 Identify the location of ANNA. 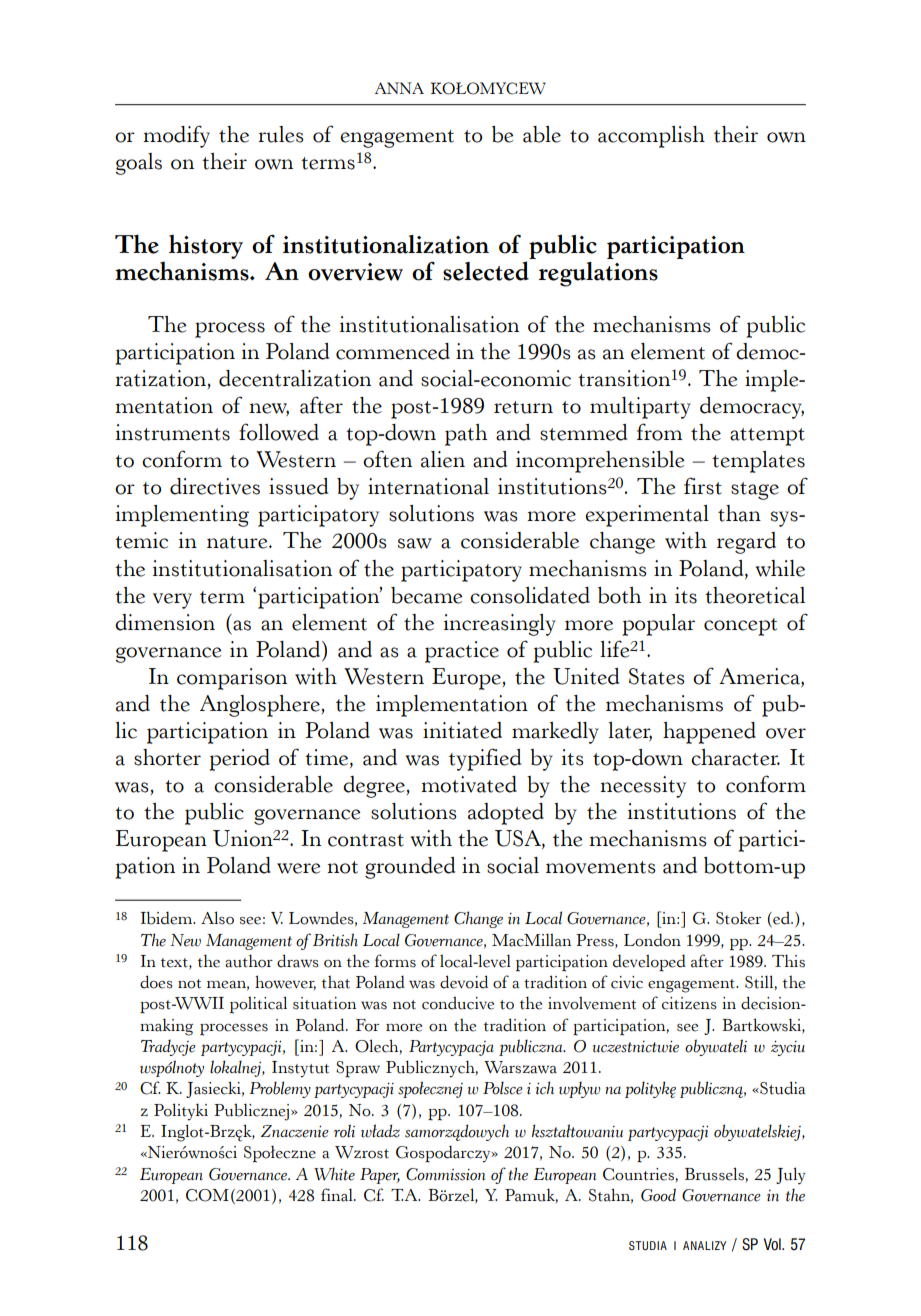
(399, 88).
